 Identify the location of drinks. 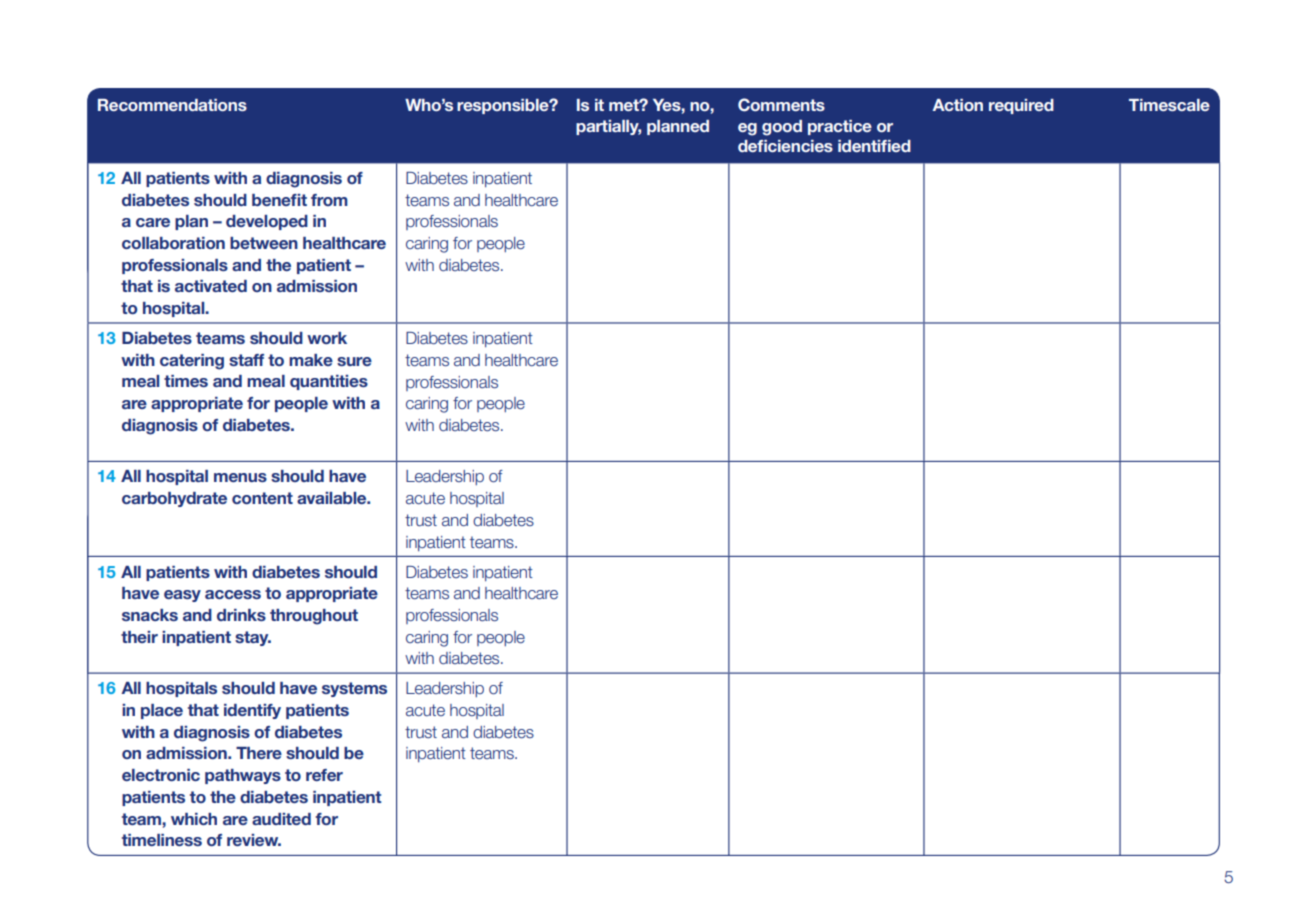
(241, 615).
